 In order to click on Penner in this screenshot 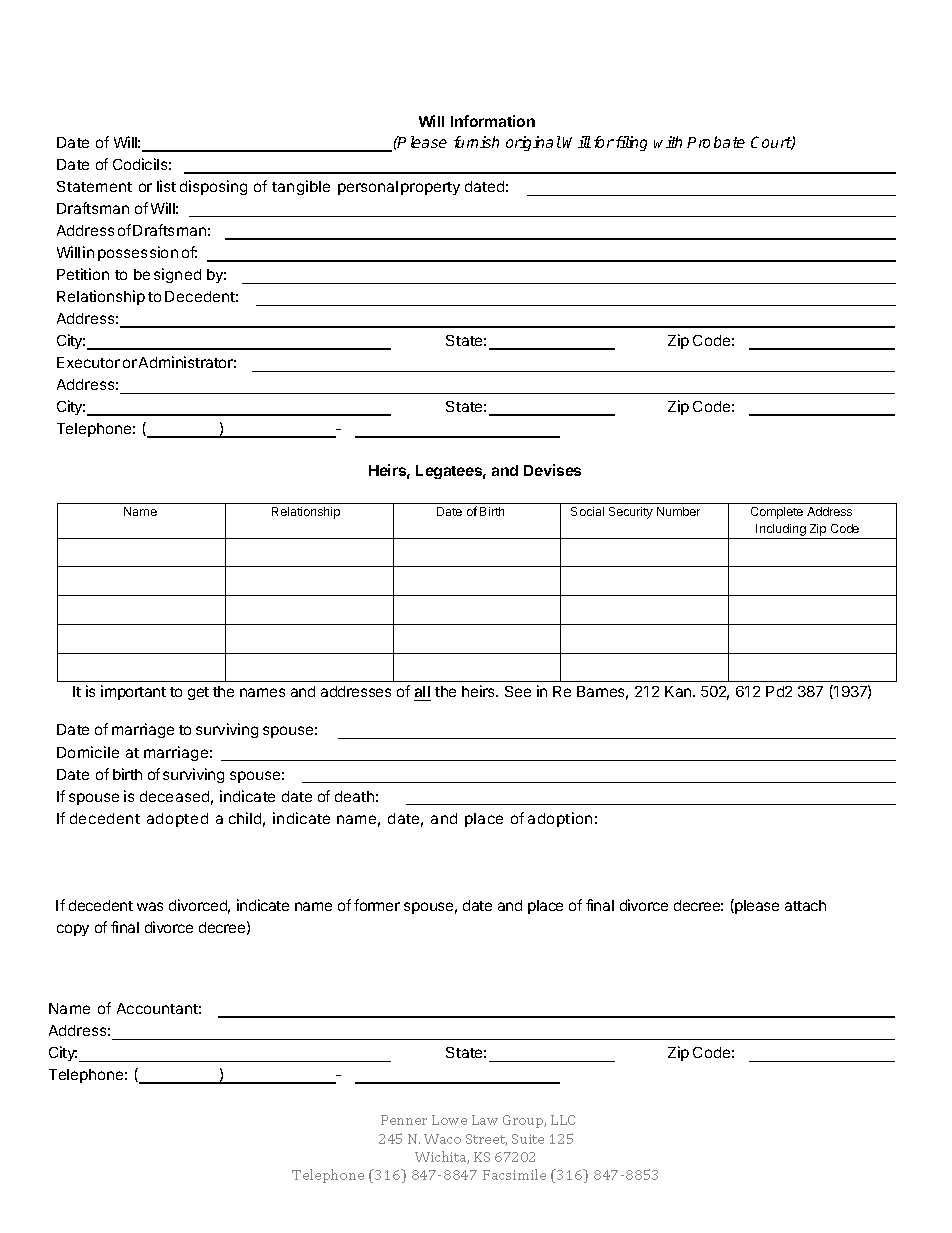, I will do `click(404, 1120)`.
